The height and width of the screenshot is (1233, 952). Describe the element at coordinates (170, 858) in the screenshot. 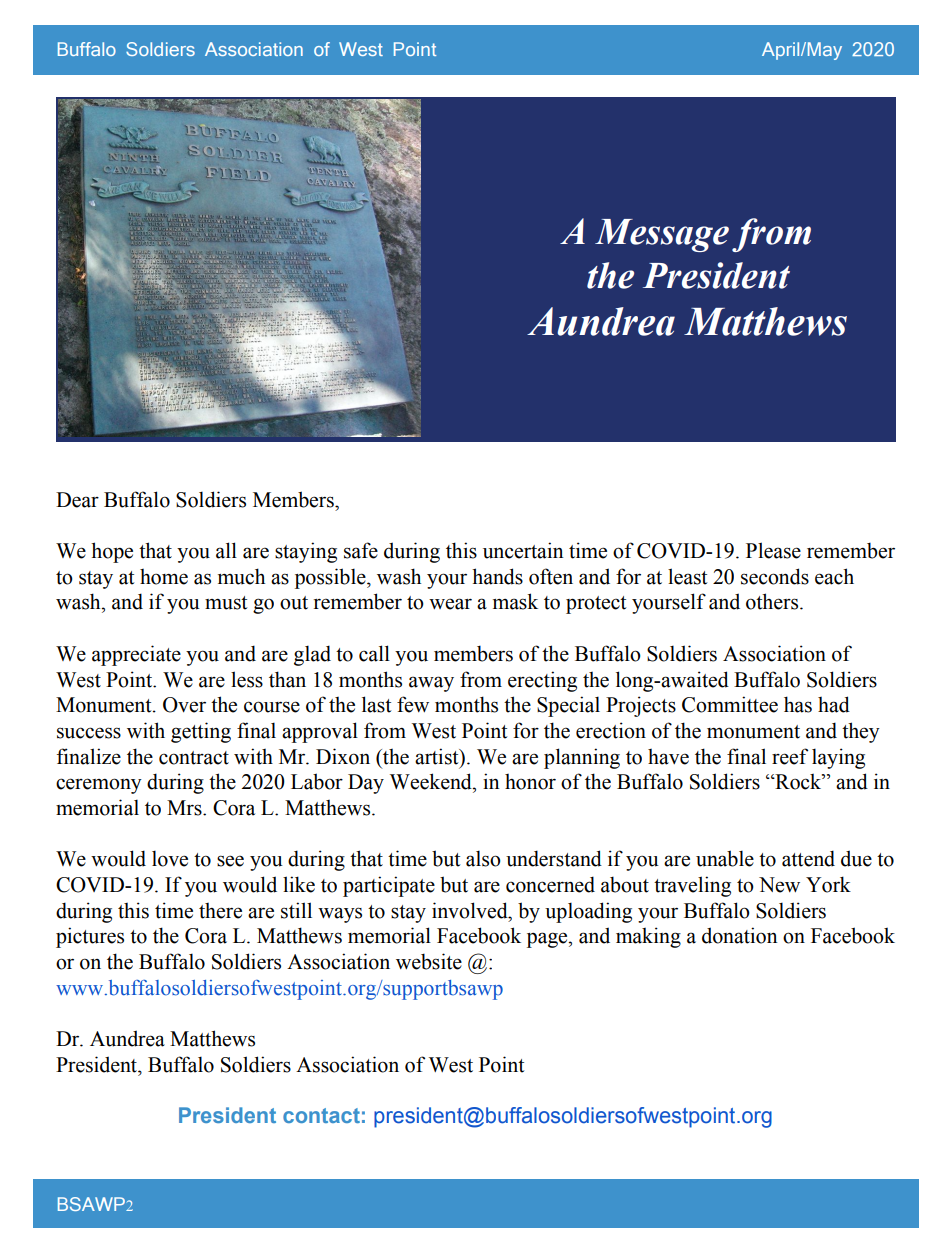

I see `love` at that location.
